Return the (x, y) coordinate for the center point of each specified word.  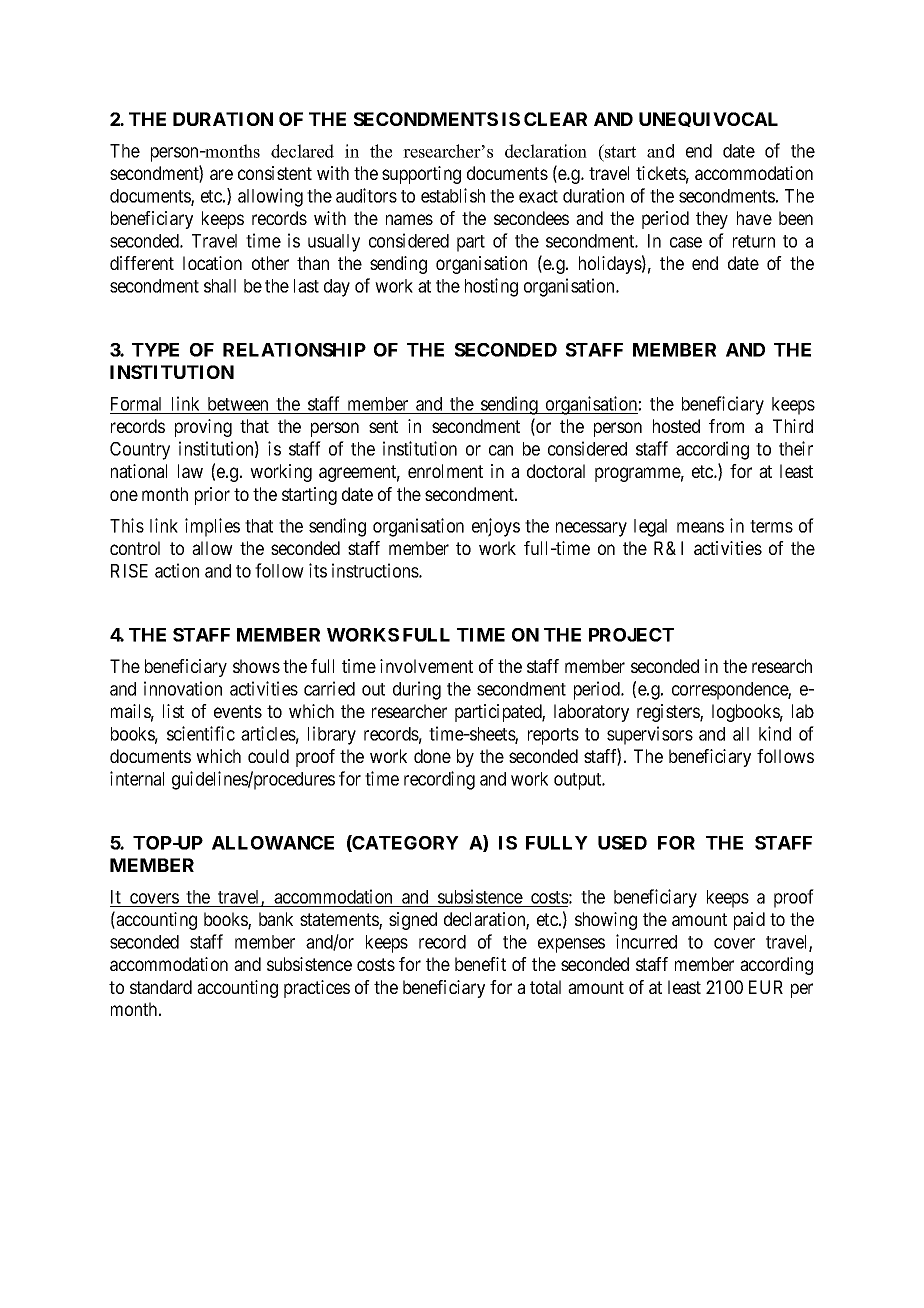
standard (161, 987)
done (432, 756)
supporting (421, 175)
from (726, 426)
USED (622, 843)
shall (220, 286)
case (686, 242)
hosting (491, 287)
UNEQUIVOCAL (708, 119)
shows (256, 666)
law (190, 471)
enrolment (445, 471)
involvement (426, 666)
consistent (275, 173)
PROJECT (631, 635)
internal (137, 778)
